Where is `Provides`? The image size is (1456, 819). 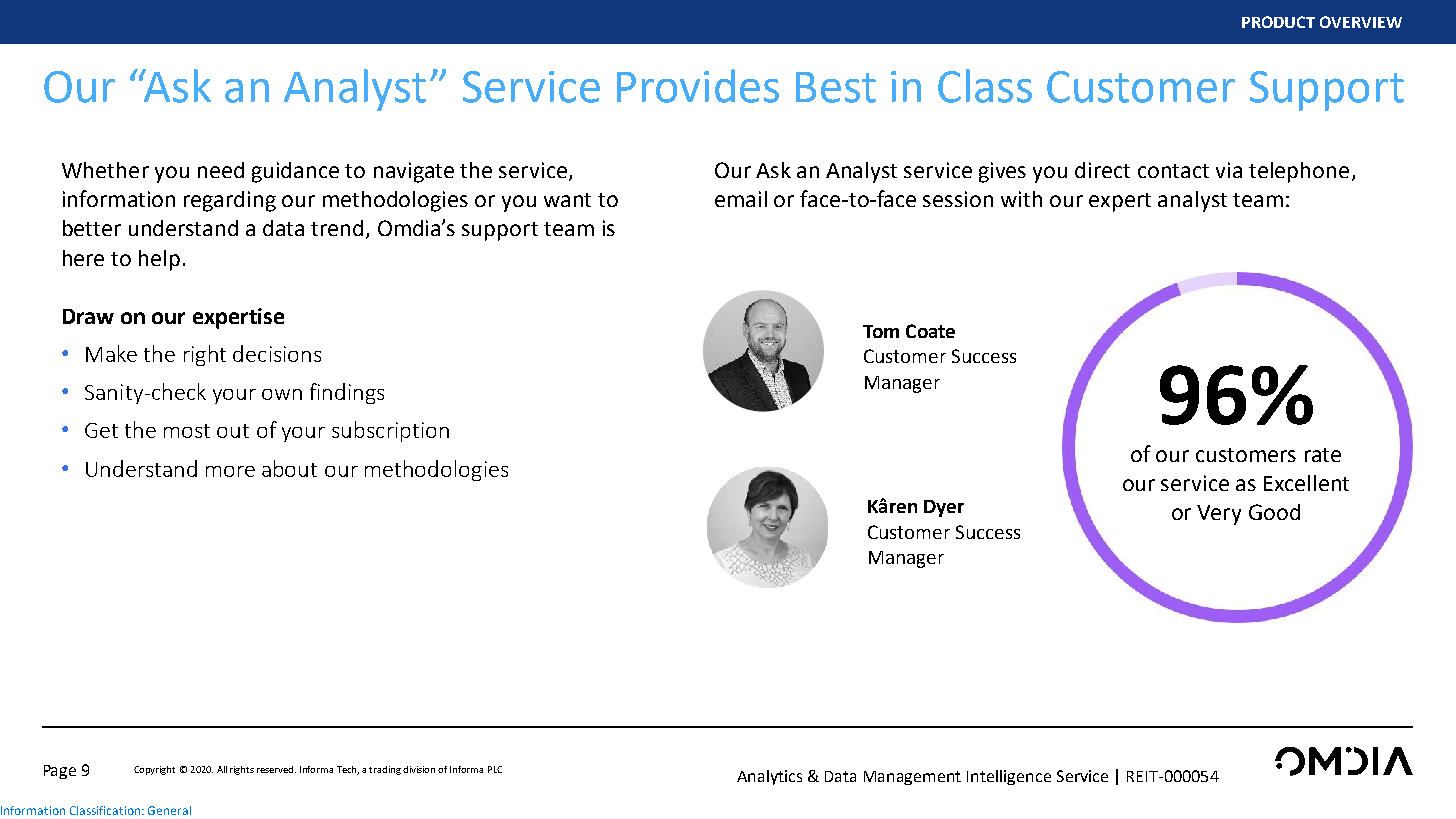 Provides is located at coordinates (698, 86).
